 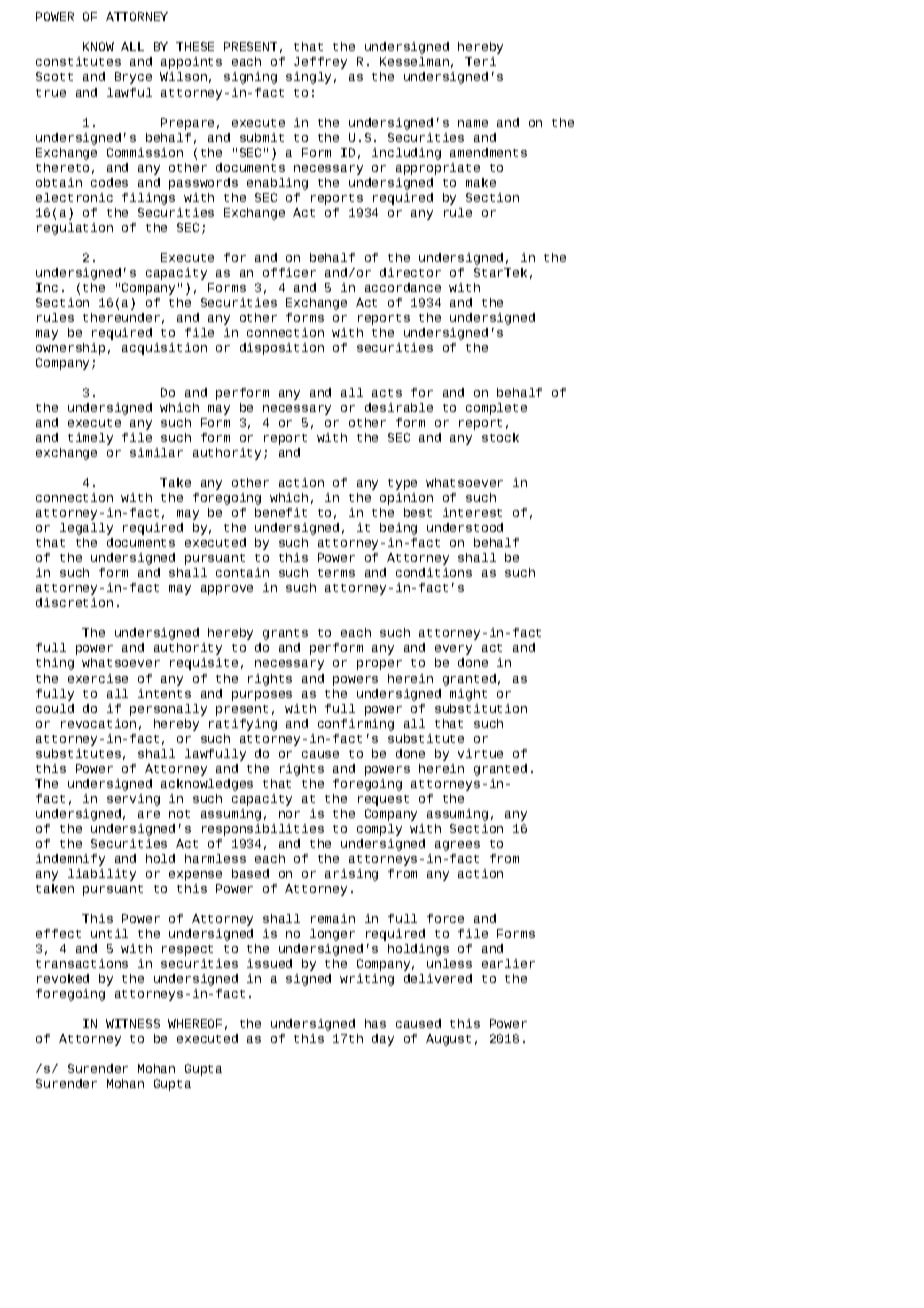 What do you see at coordinates (465, 527) in the screenshot?
I see `understood` at bounding box center [465, 527].
